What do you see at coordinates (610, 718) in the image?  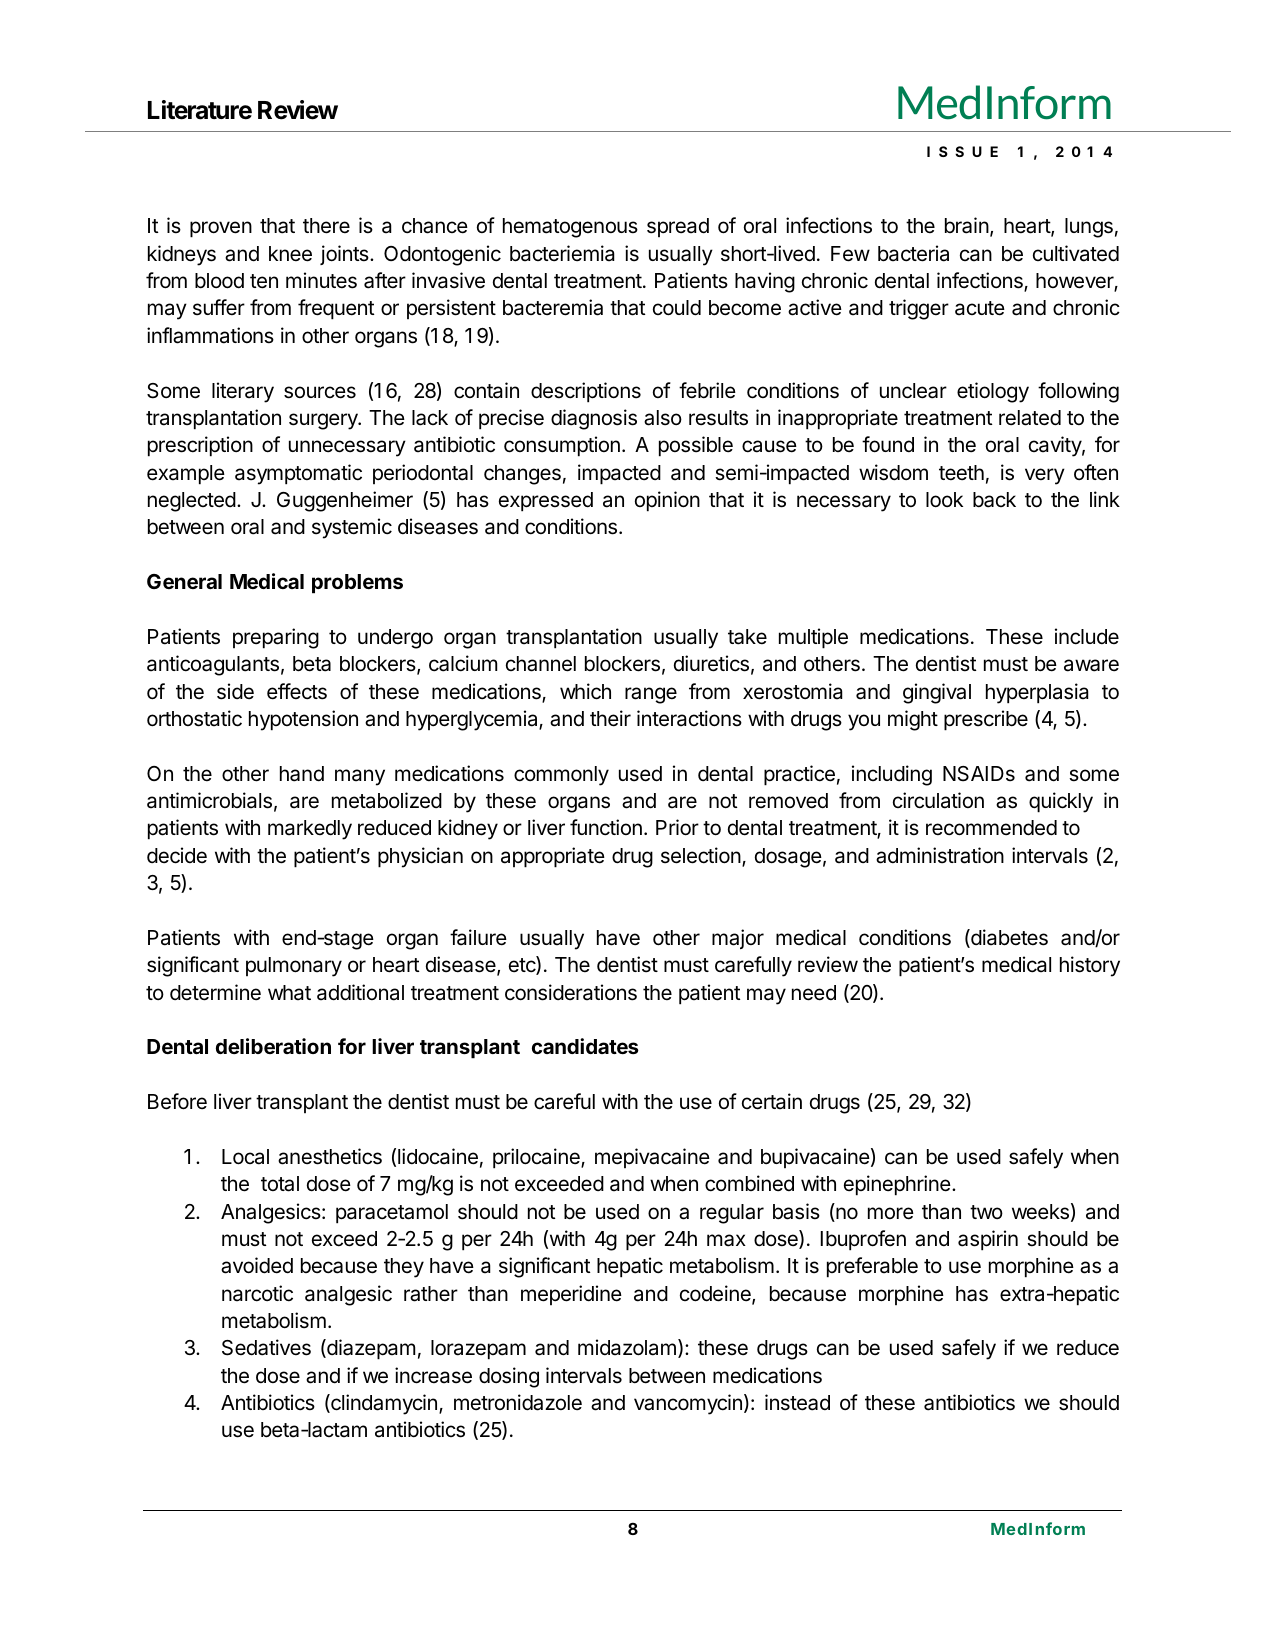 I see `their` at bounding box center [610, 718].
